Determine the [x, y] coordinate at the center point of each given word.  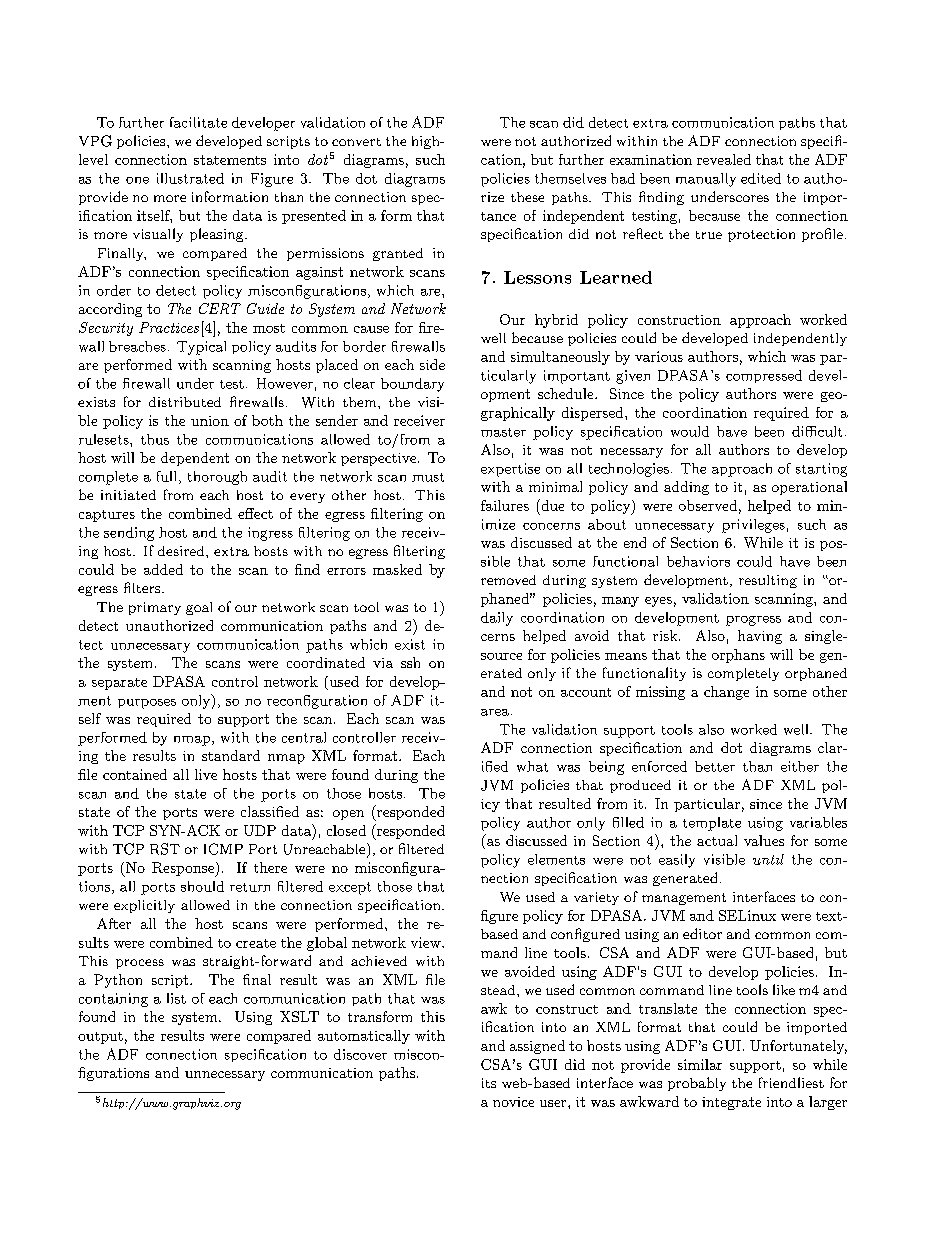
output [100, 1038]
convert [356, 142]
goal [199, 608]
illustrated [190, 178]
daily [497, 619]
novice [513, 1102]
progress [753, 621]
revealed [724, 159]
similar [700, 1064]
